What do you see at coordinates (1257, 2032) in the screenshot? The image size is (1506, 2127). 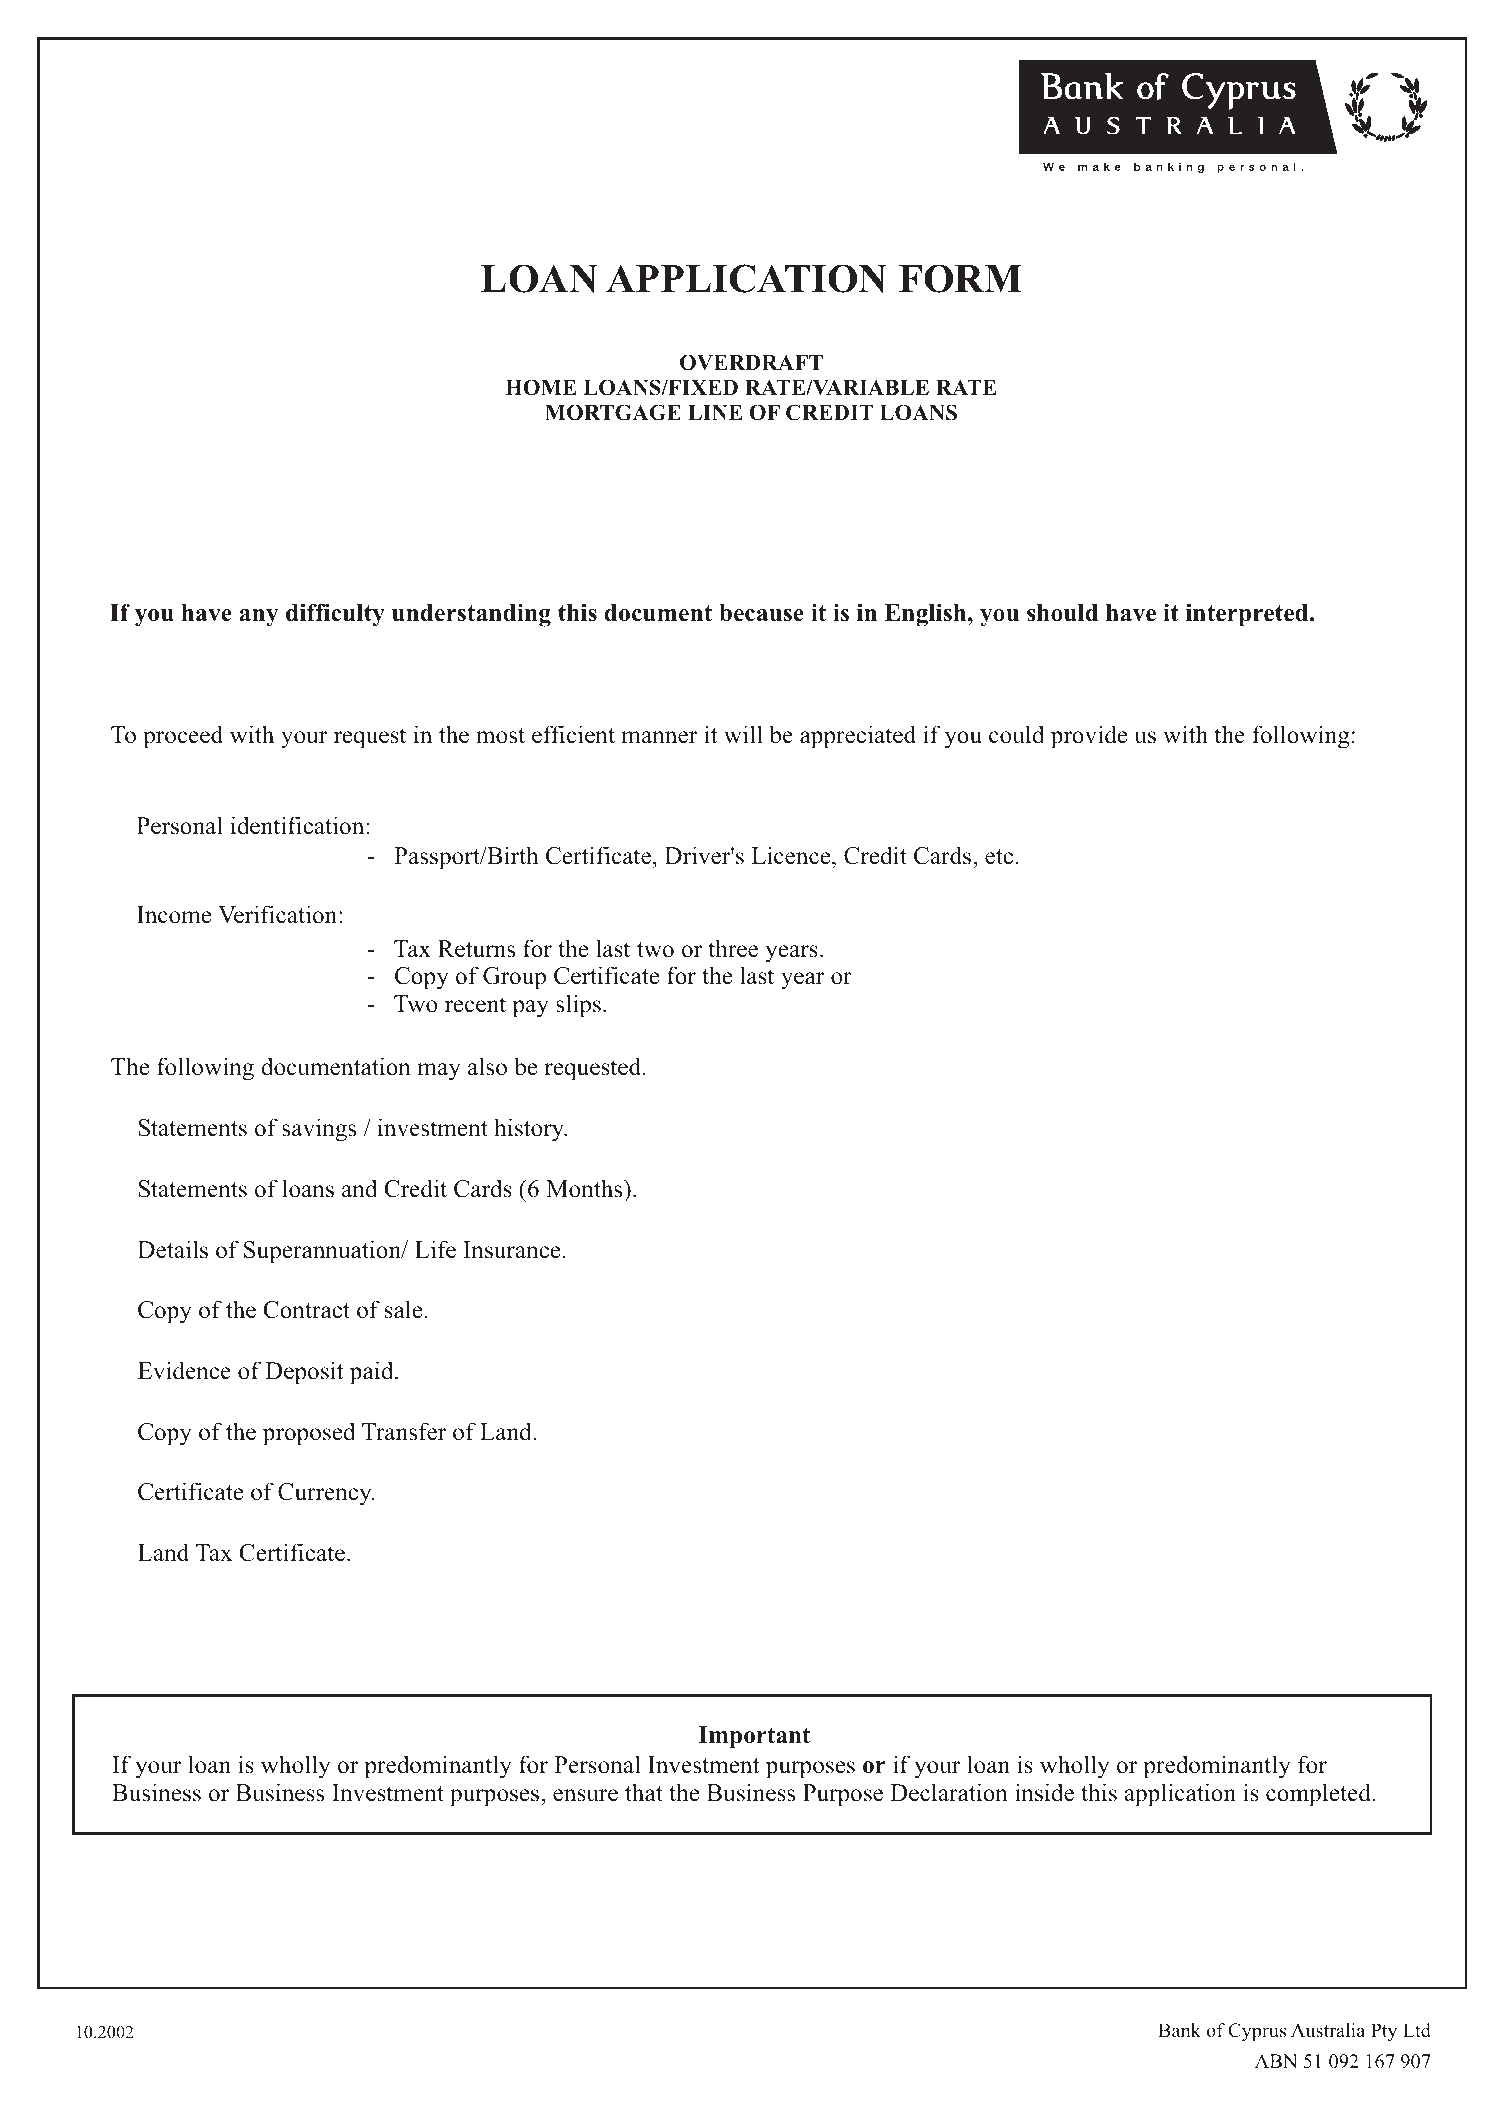 I see `Cyprus` at bounding box center [1257, 2032].
